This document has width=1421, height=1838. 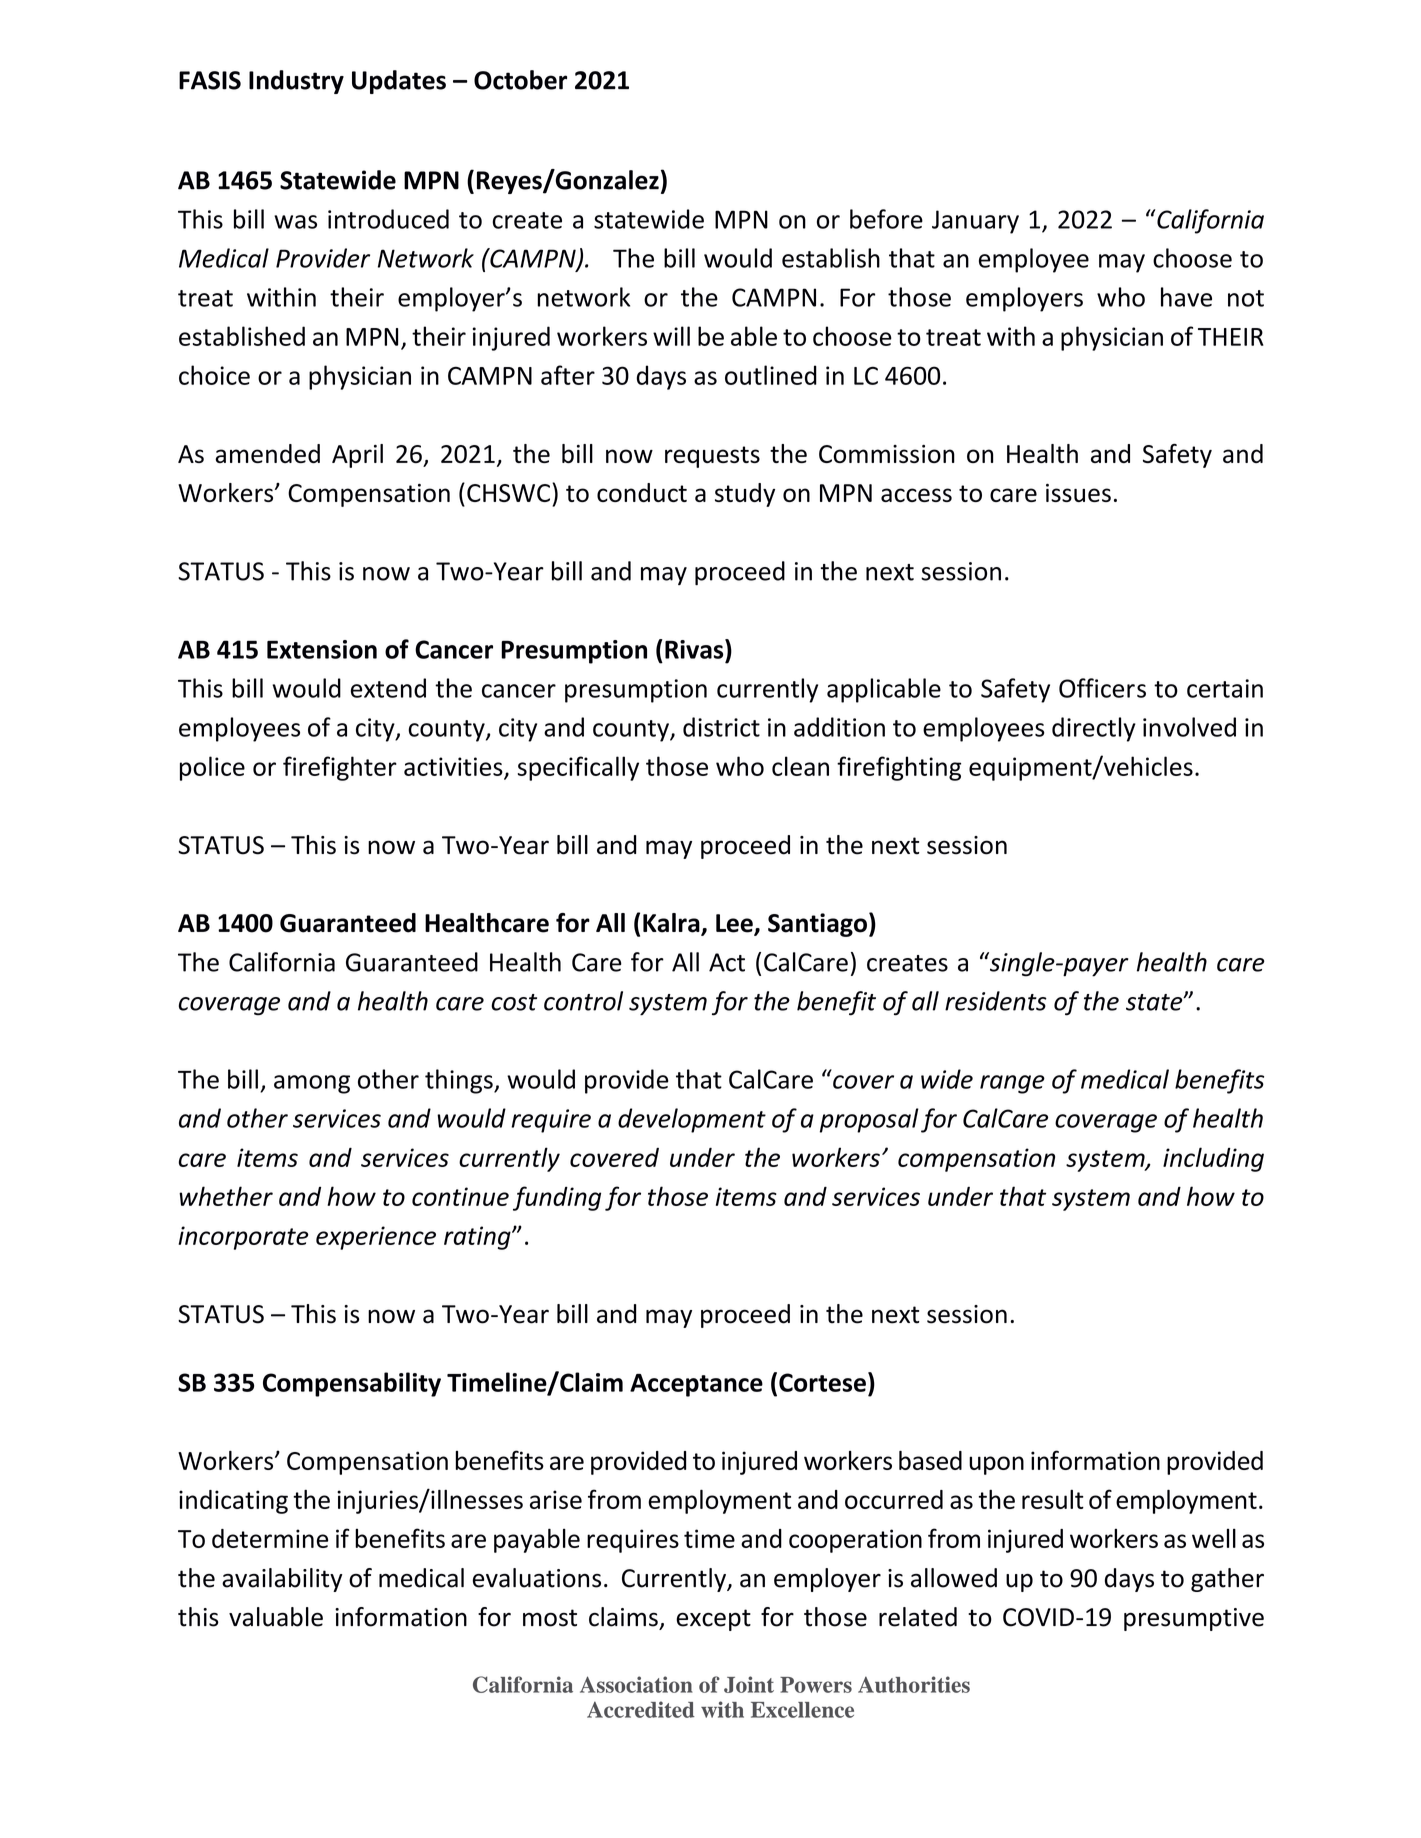 What do you see at coordinates (296, 82) in the document?
I see `Industry` at bounding box center [296, 82].
